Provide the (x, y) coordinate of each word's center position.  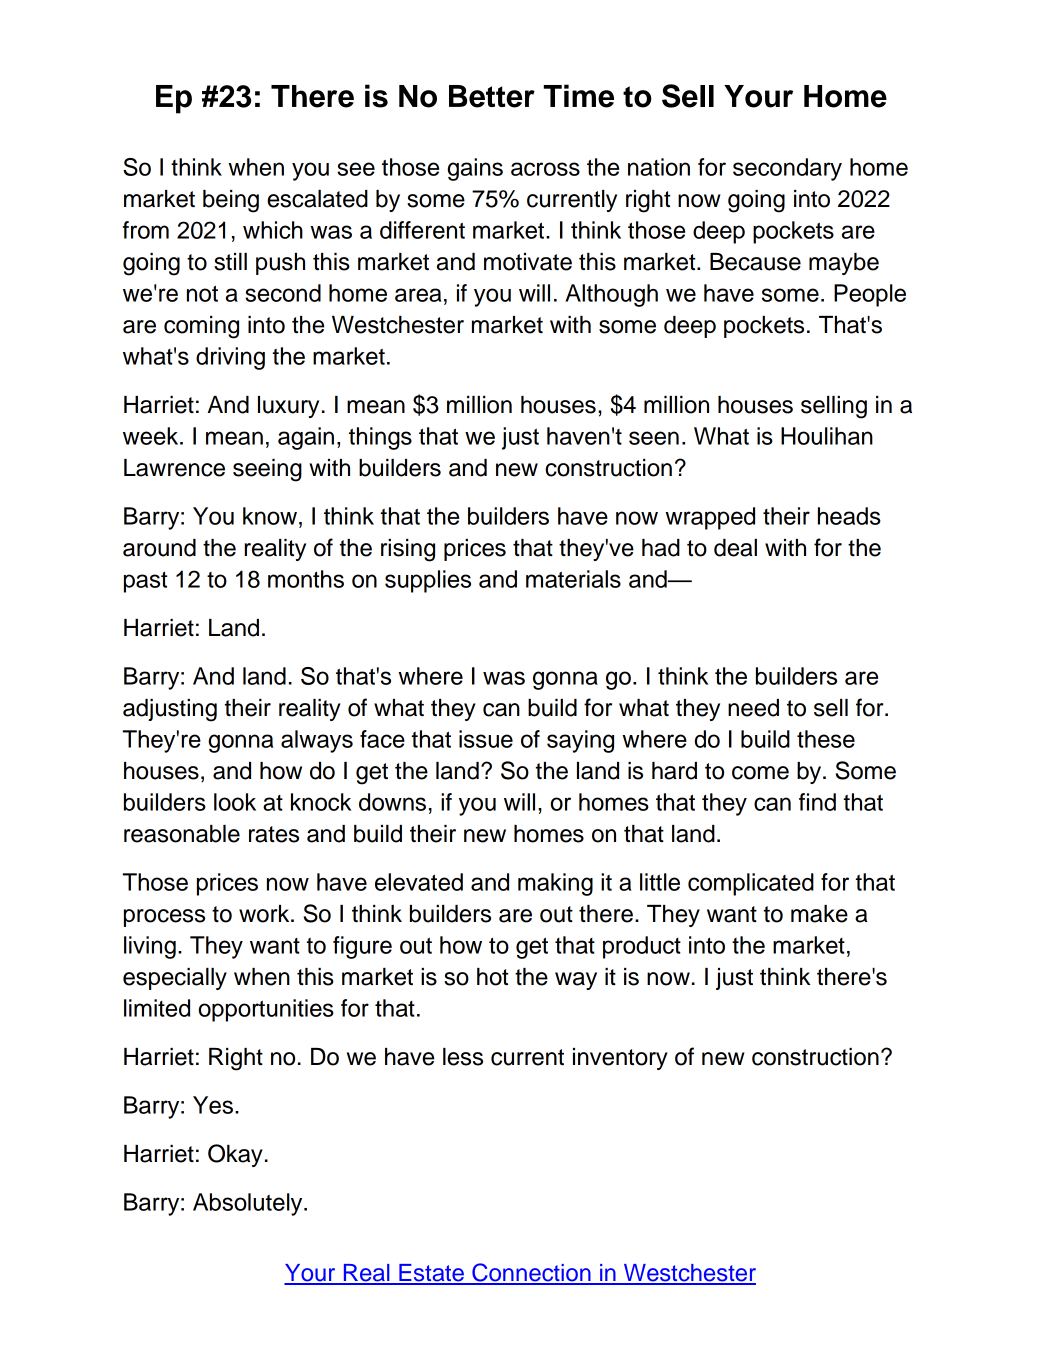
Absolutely (249, 1204)
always (317, 741)
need (753, 708)
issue (486, 739)
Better (492, 96)
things (380, 438)
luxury (288, 407)
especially (175, 979)
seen (654, 438)
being (231, 201)
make (819, 914)
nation (659, 167)
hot (492, 977)
